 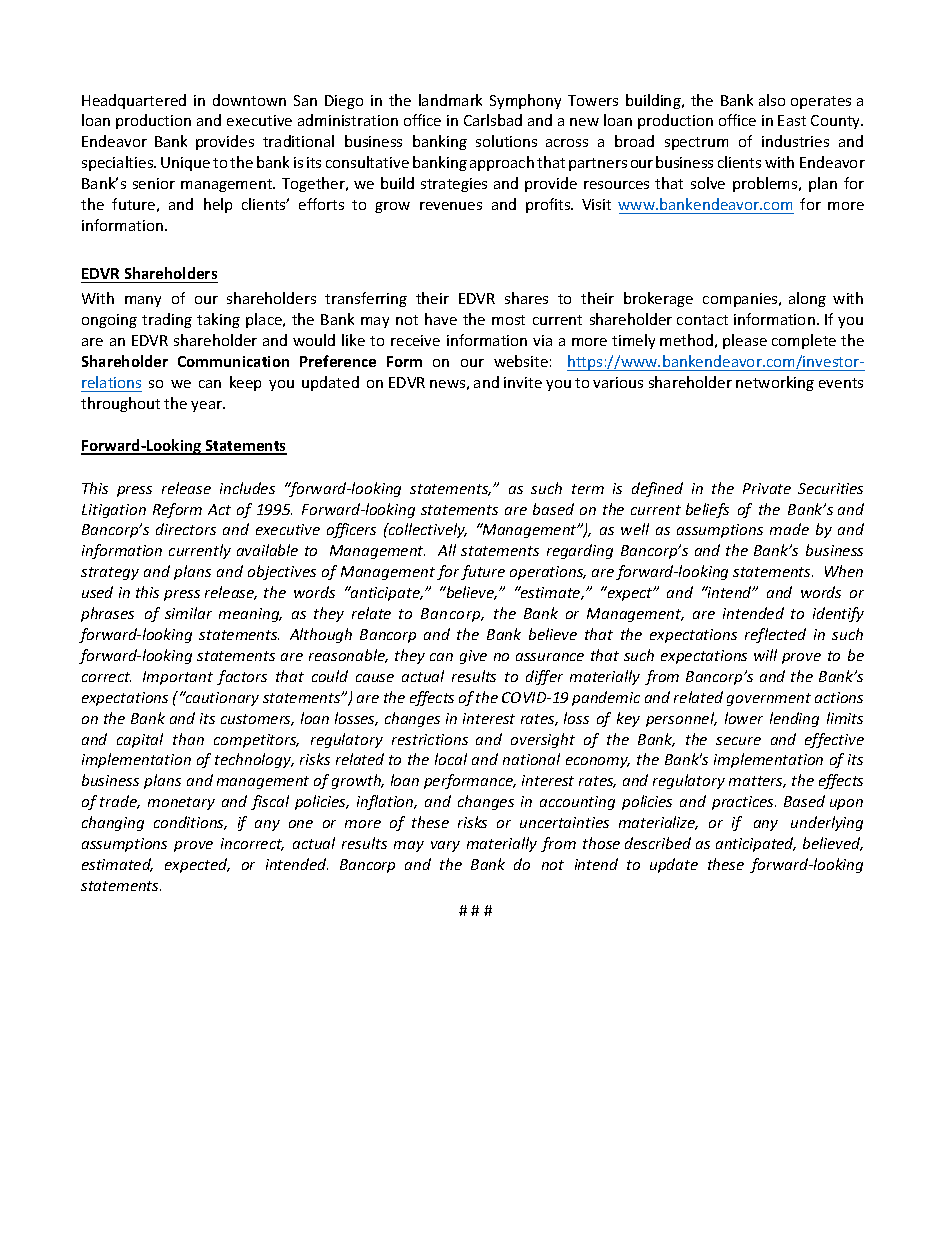 I want to click on conditions, so click(x=190, y=823).
